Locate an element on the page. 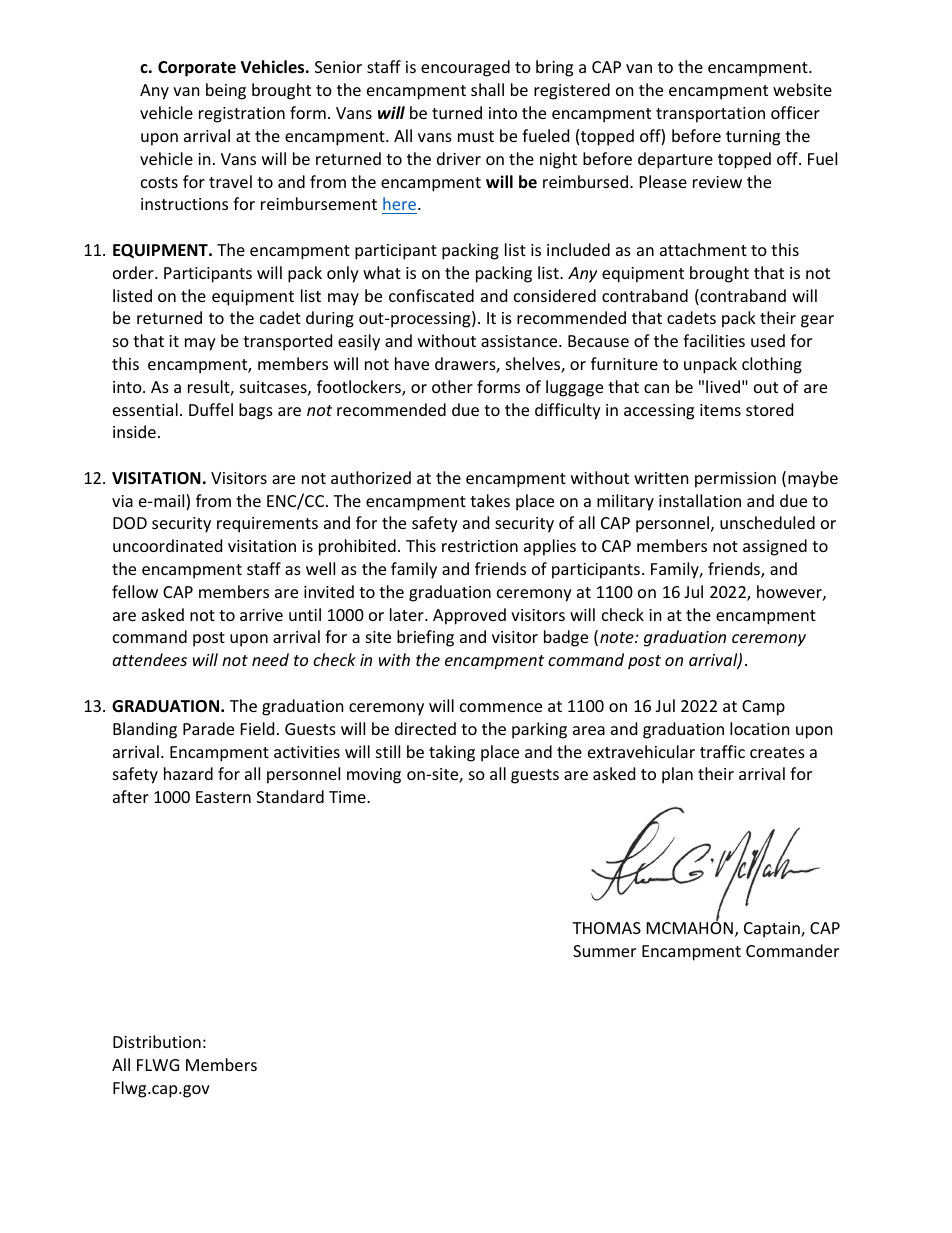  taking is located at coordinates (452, 753).
